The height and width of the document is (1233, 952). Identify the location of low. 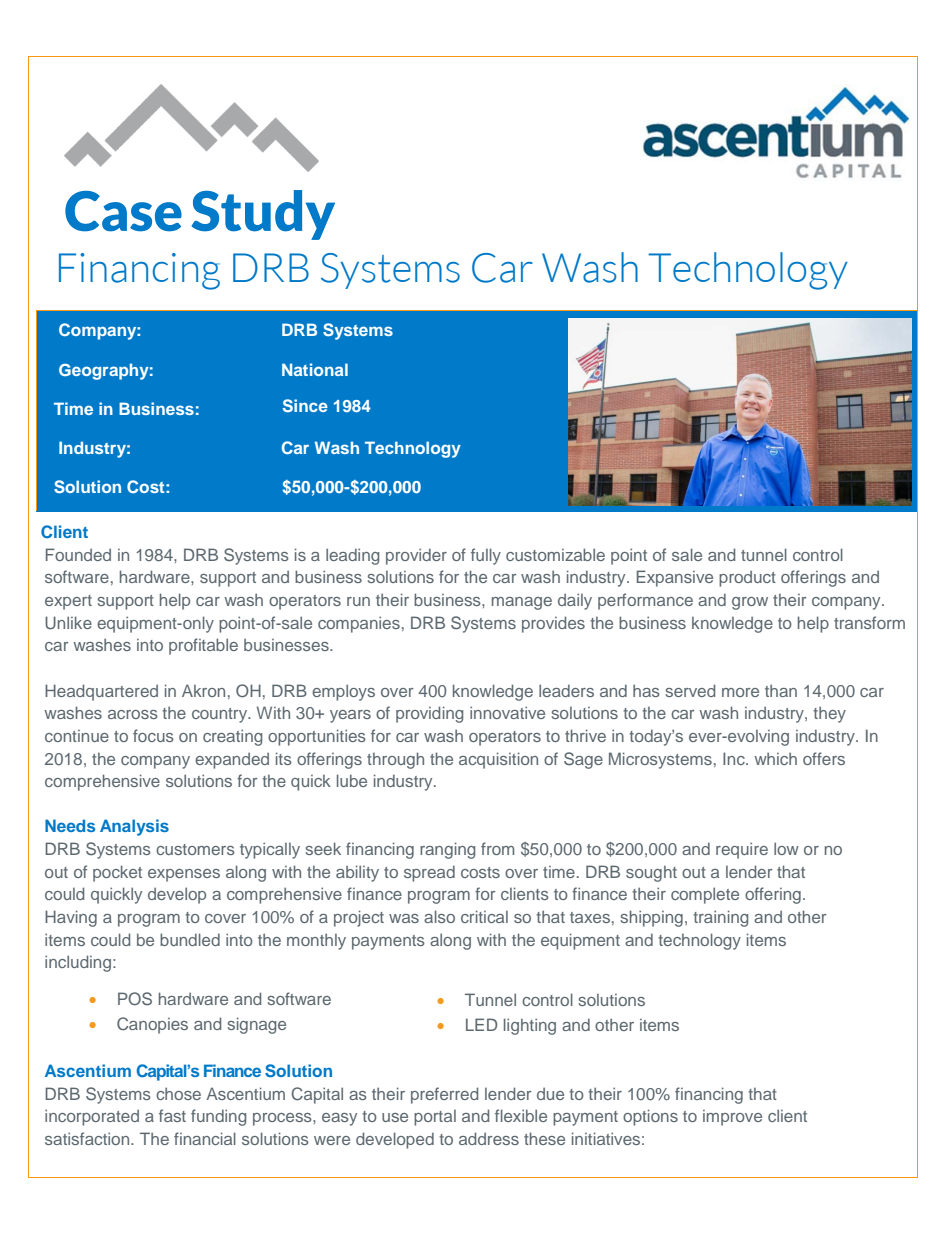
(786, 848).
